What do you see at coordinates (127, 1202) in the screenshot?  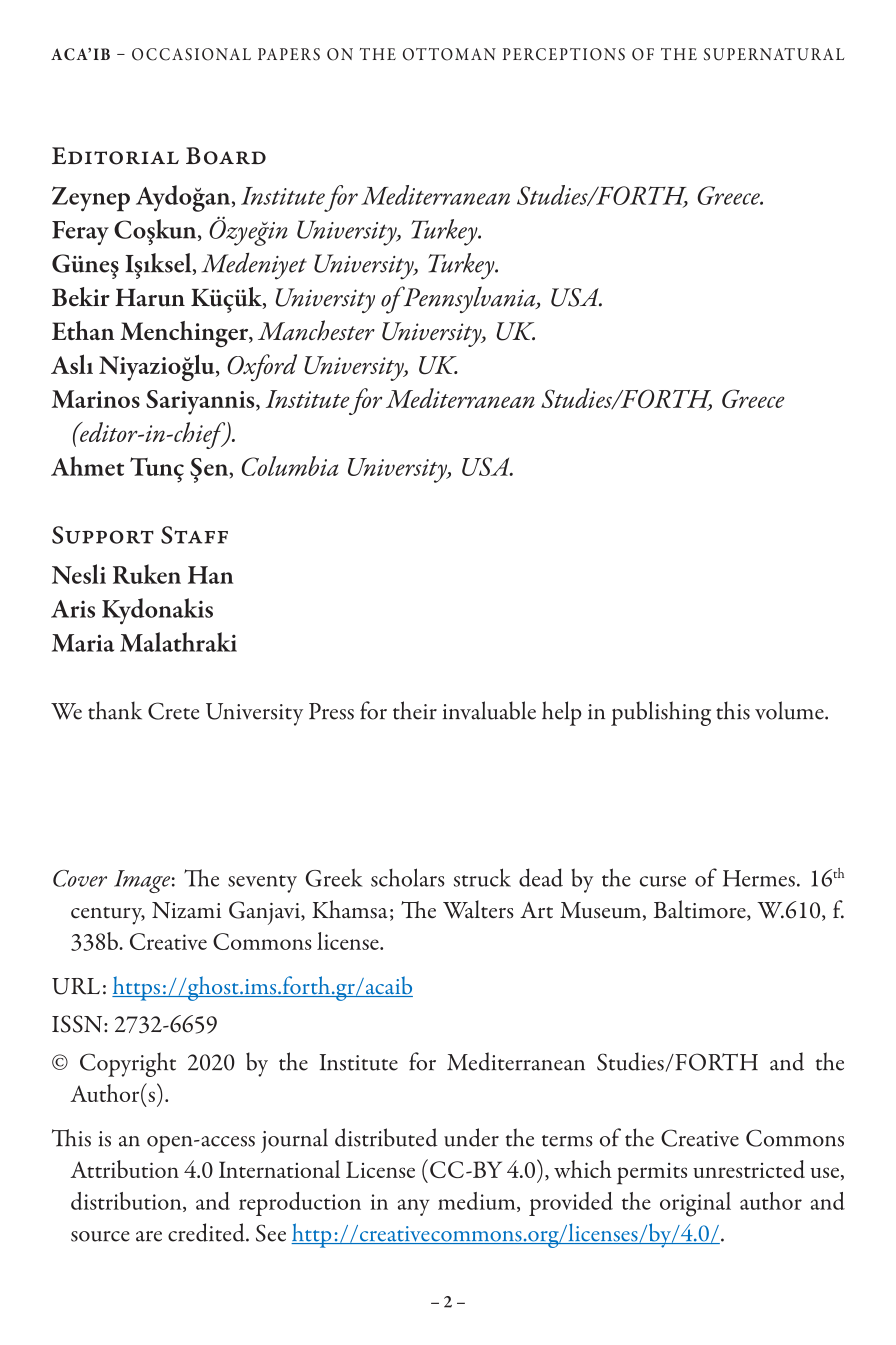 I see `distribution` at bounding box center [127, 1202].
